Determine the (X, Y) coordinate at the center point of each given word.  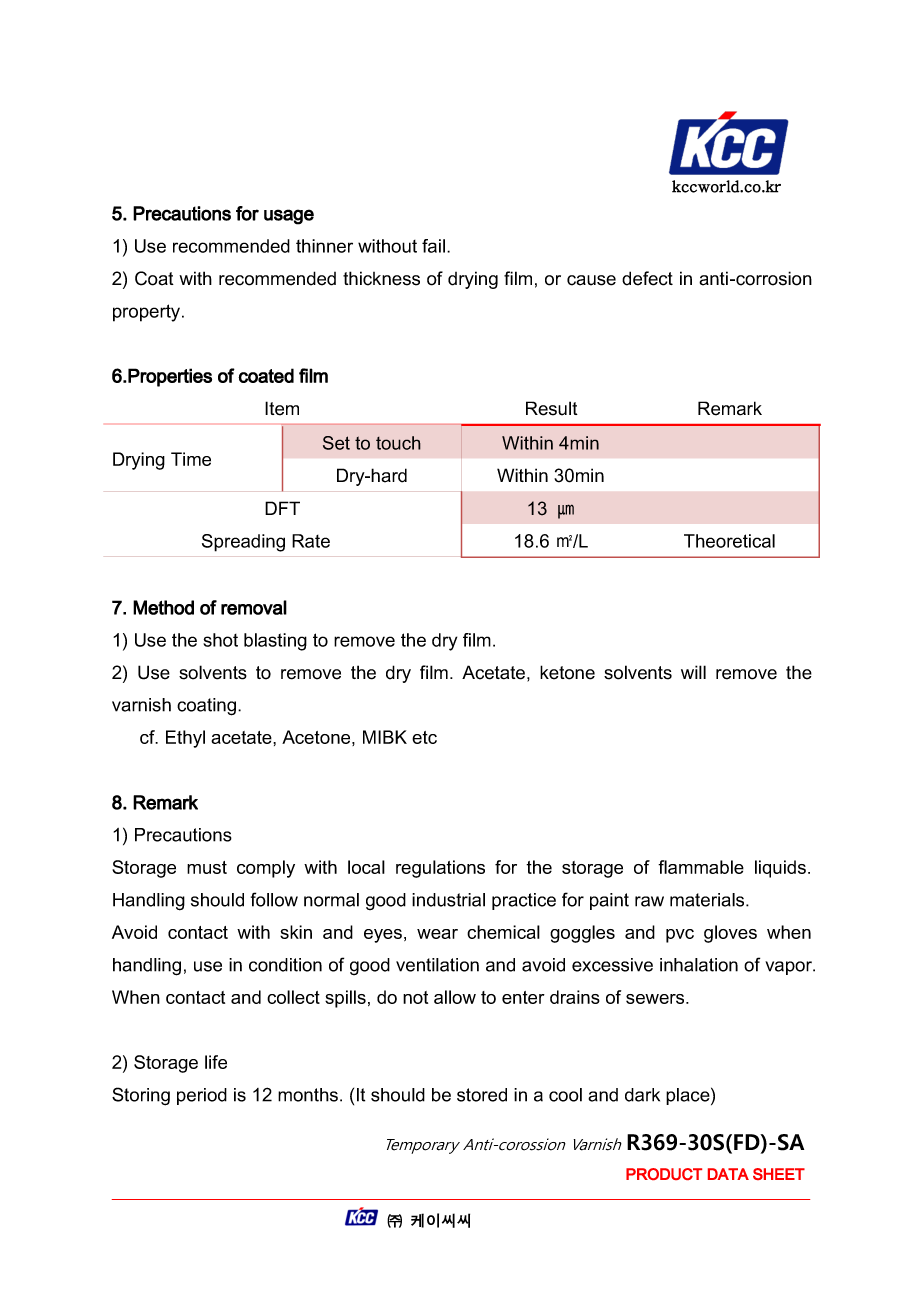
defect (647, 278)
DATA (728, 1174)
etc (424, 737)
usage (289, 217)
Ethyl (185, 739)
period (202, 1096)
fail (433, 246)
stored (482, 1095)
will (693, 672)
